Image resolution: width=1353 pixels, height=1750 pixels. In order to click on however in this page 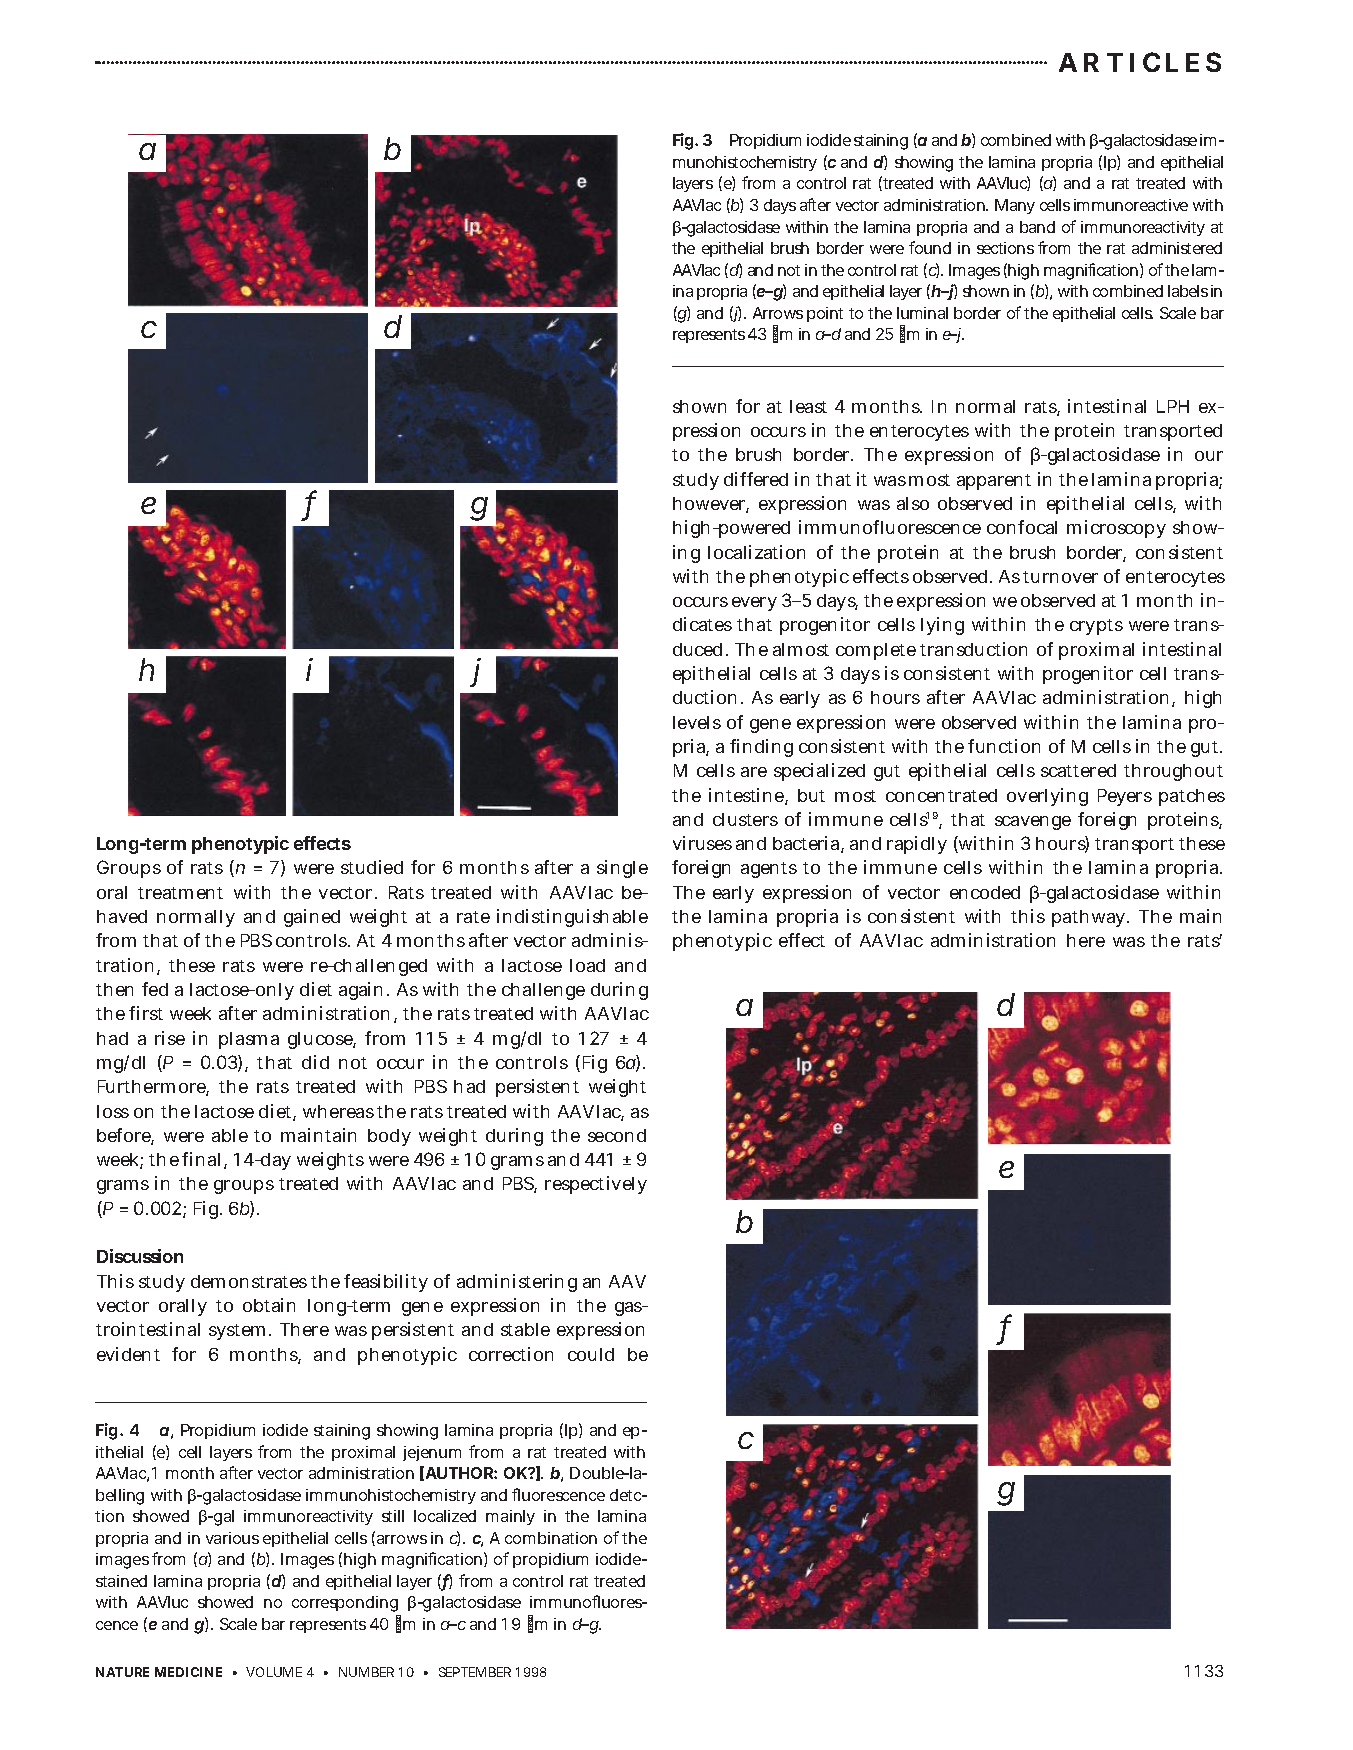, I will do `click(711, 505)`.
